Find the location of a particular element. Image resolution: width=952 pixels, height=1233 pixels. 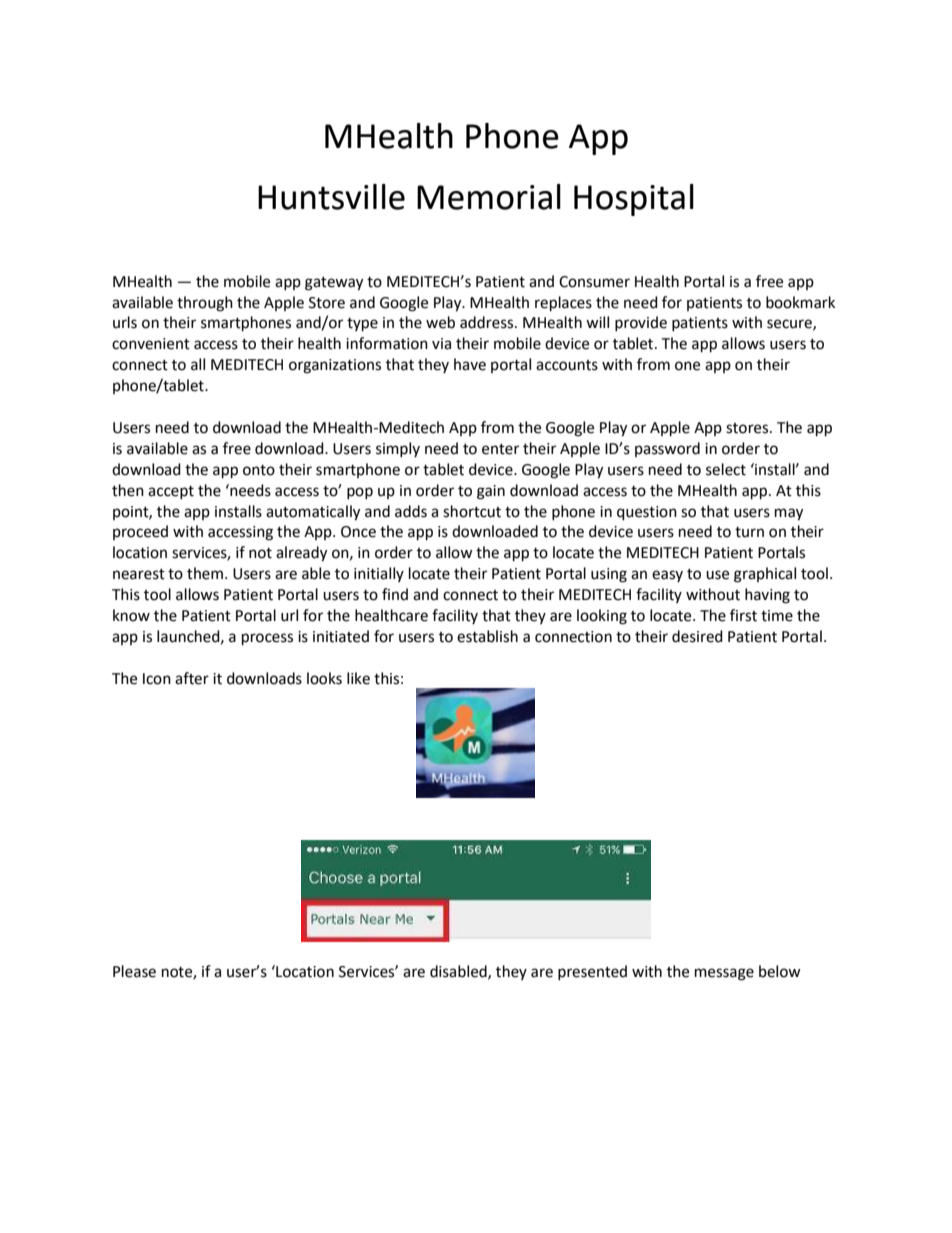

easy is located at coordinates (667, 576).
